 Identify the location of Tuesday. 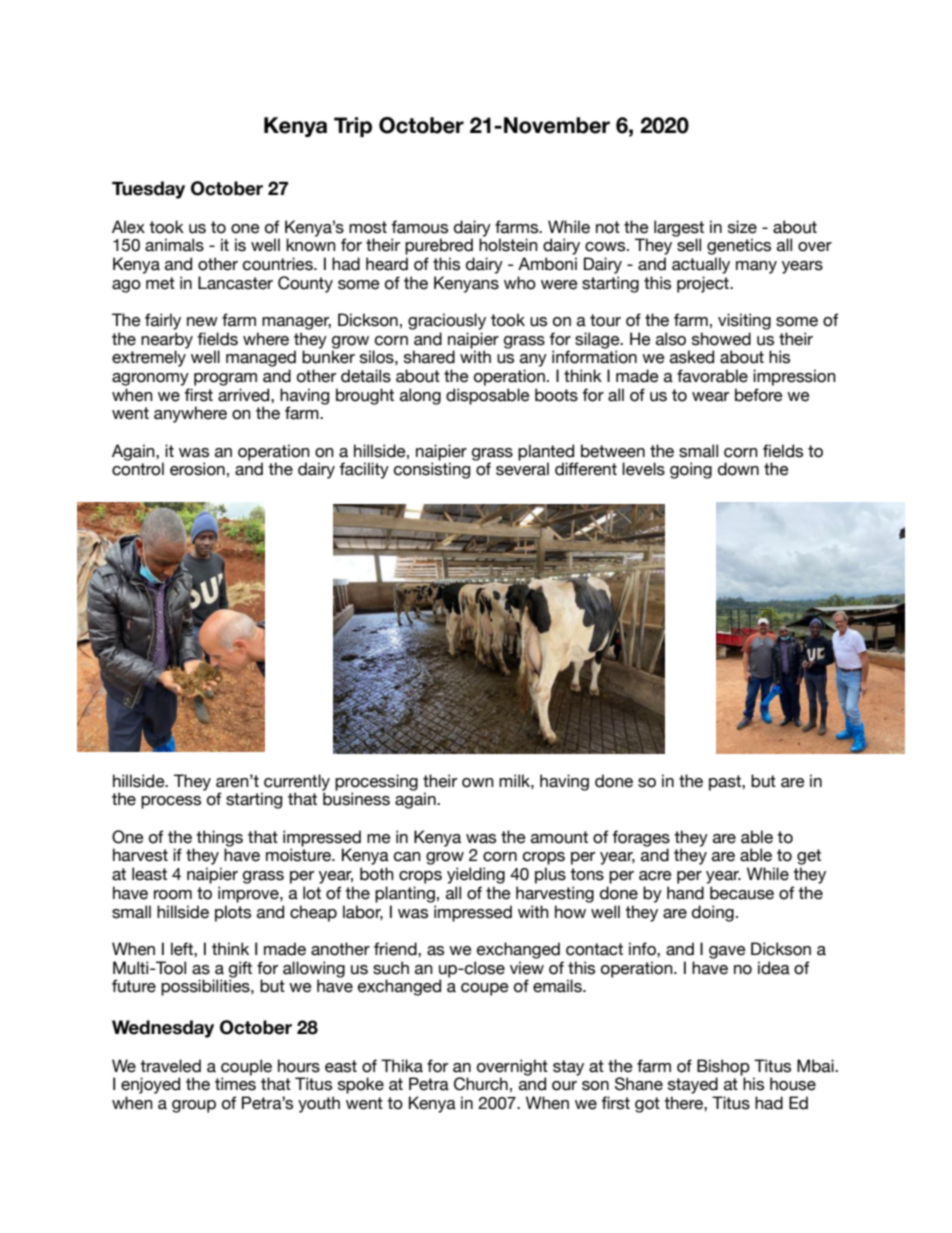
(148, 190).
